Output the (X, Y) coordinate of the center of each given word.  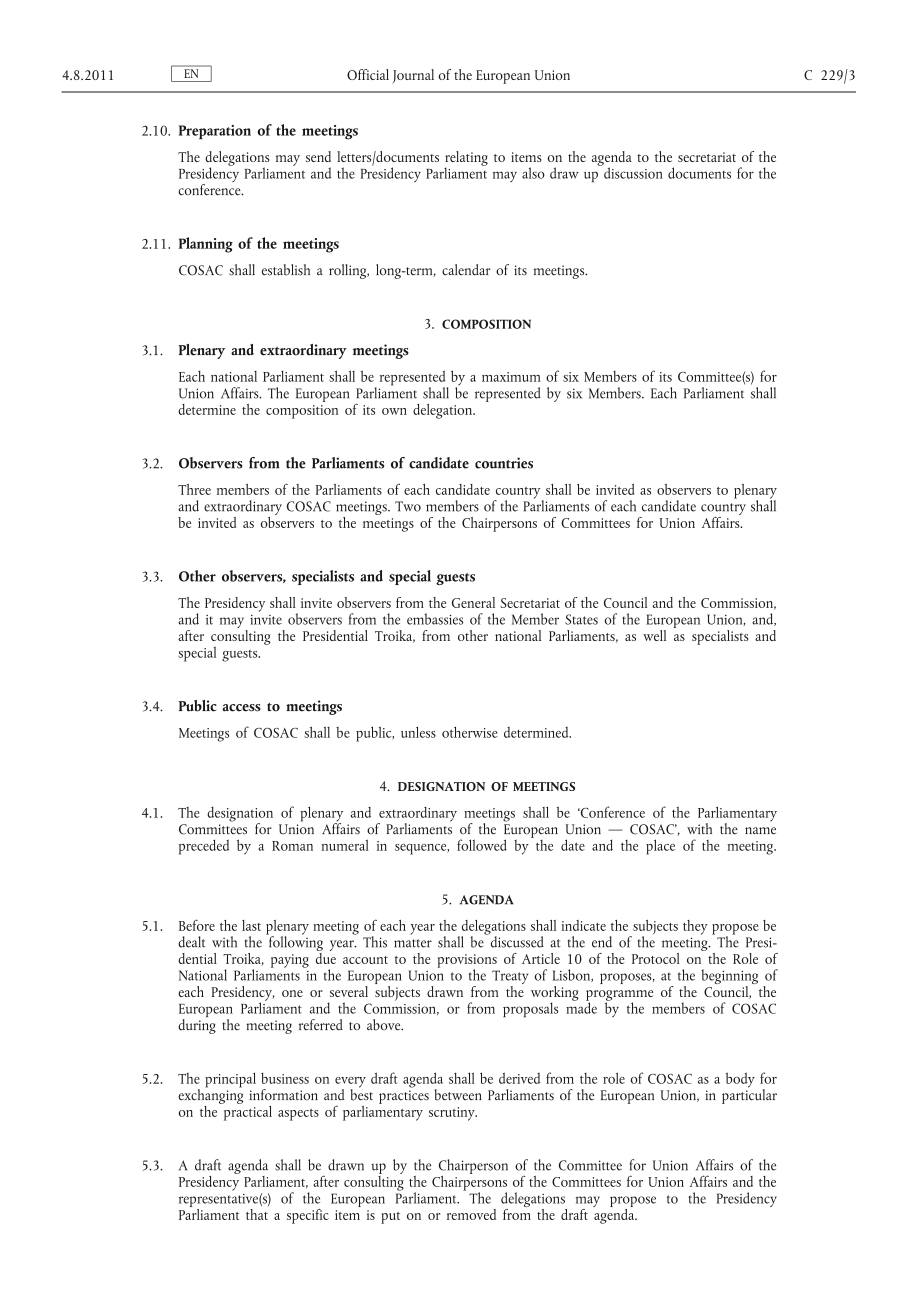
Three (194, 489)
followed (482, 845)
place (660, 847)
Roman (292, 846)
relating (466, 159)
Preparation (215, 132)
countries (504, 463)
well (654, 635)
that (257, 1214)
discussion (633, 173)
